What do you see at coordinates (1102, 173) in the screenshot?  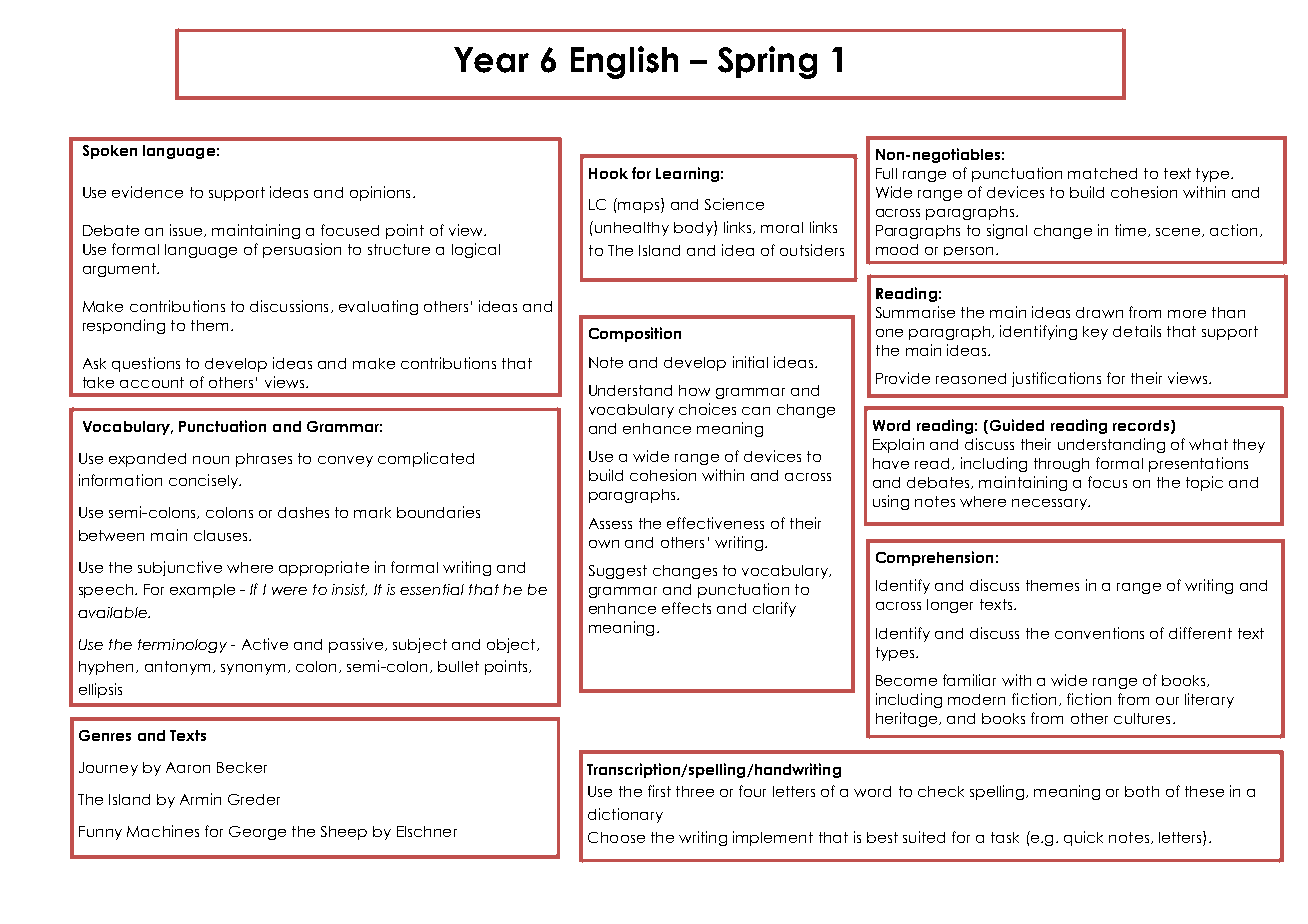 I see `matched` at bounding box center [1102, 173].
